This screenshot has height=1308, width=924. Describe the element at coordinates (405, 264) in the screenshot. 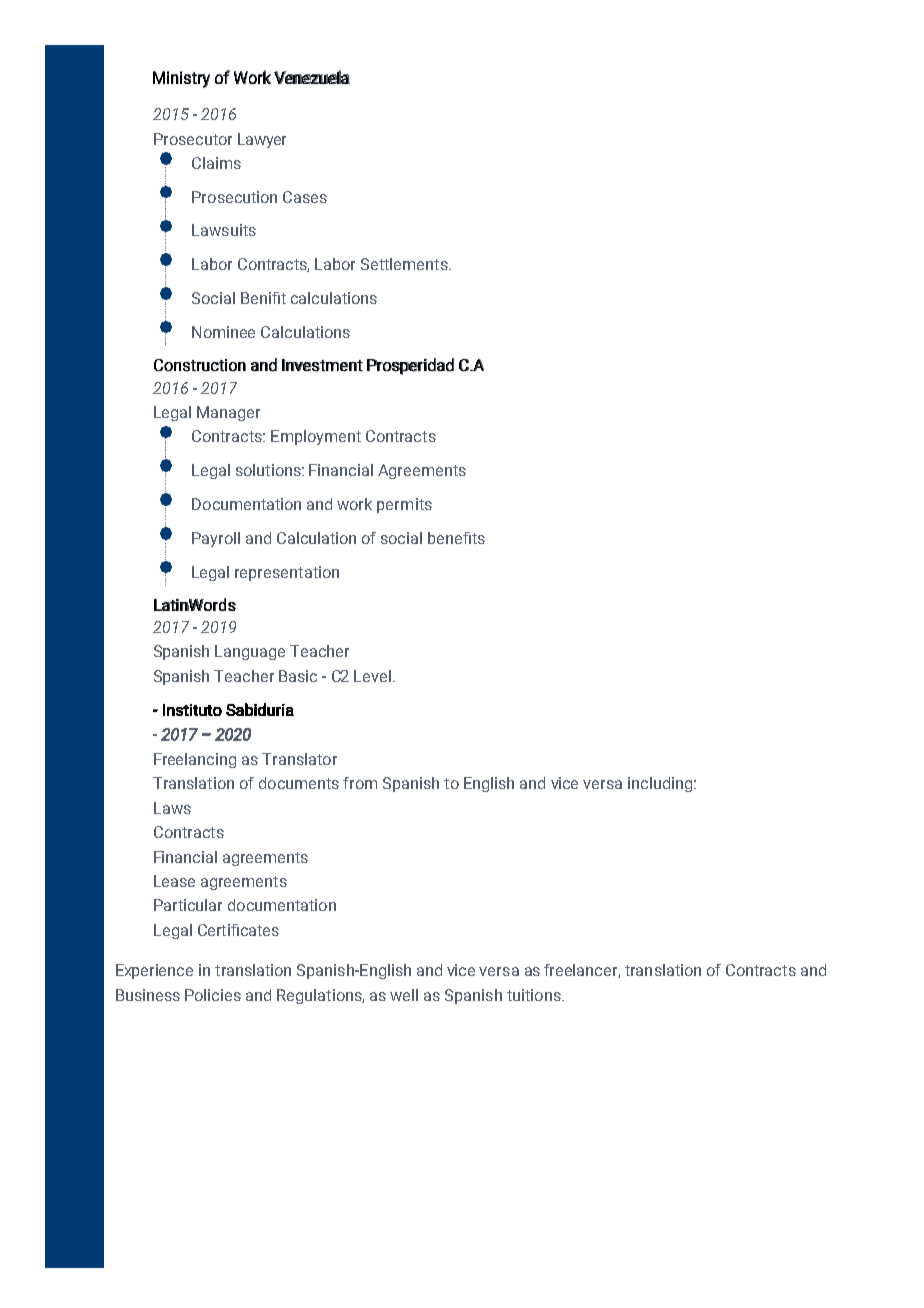

I see `Settlements` at that location.
